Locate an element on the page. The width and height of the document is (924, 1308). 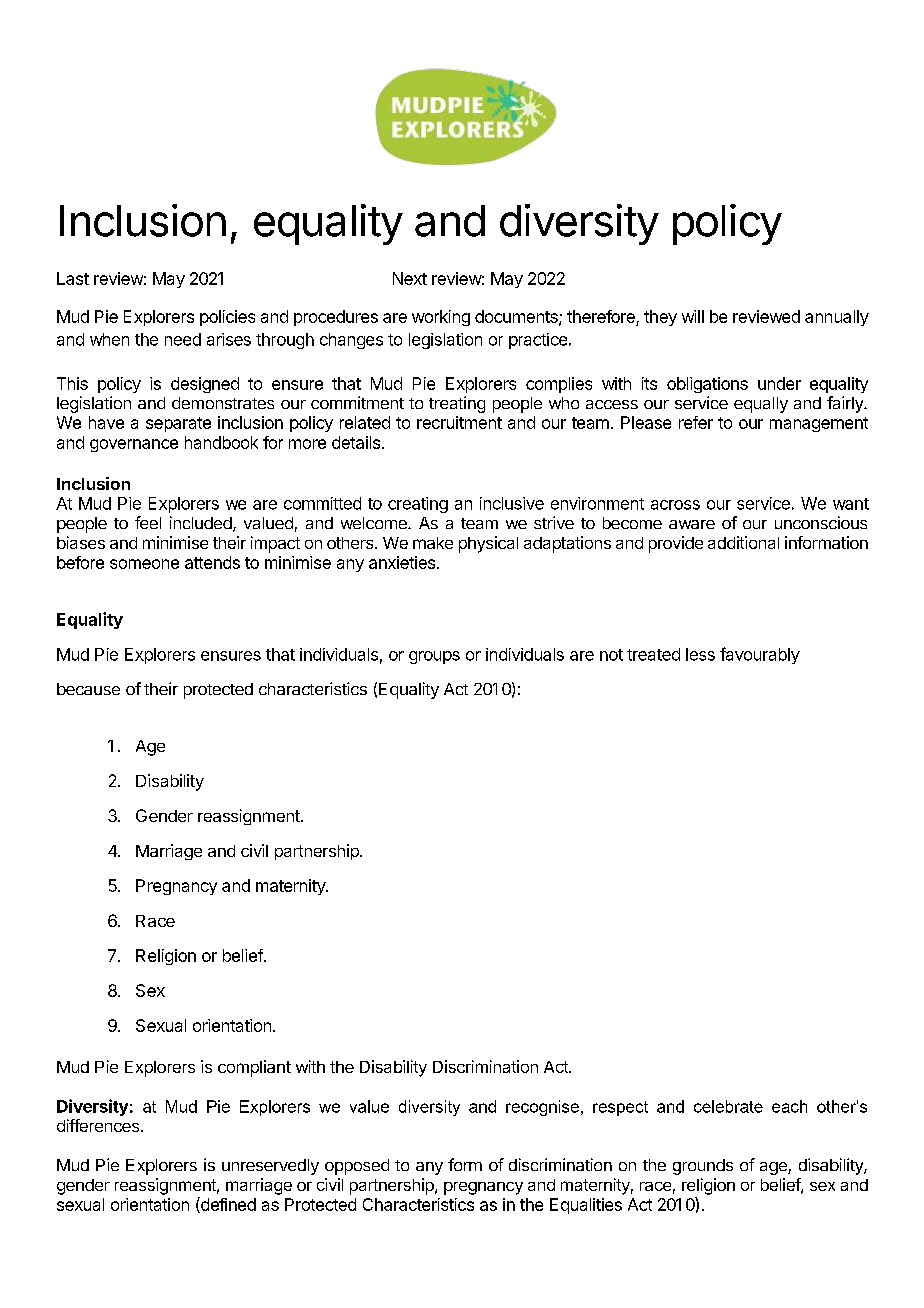
grounds is located at coordinates (703, 1167).
